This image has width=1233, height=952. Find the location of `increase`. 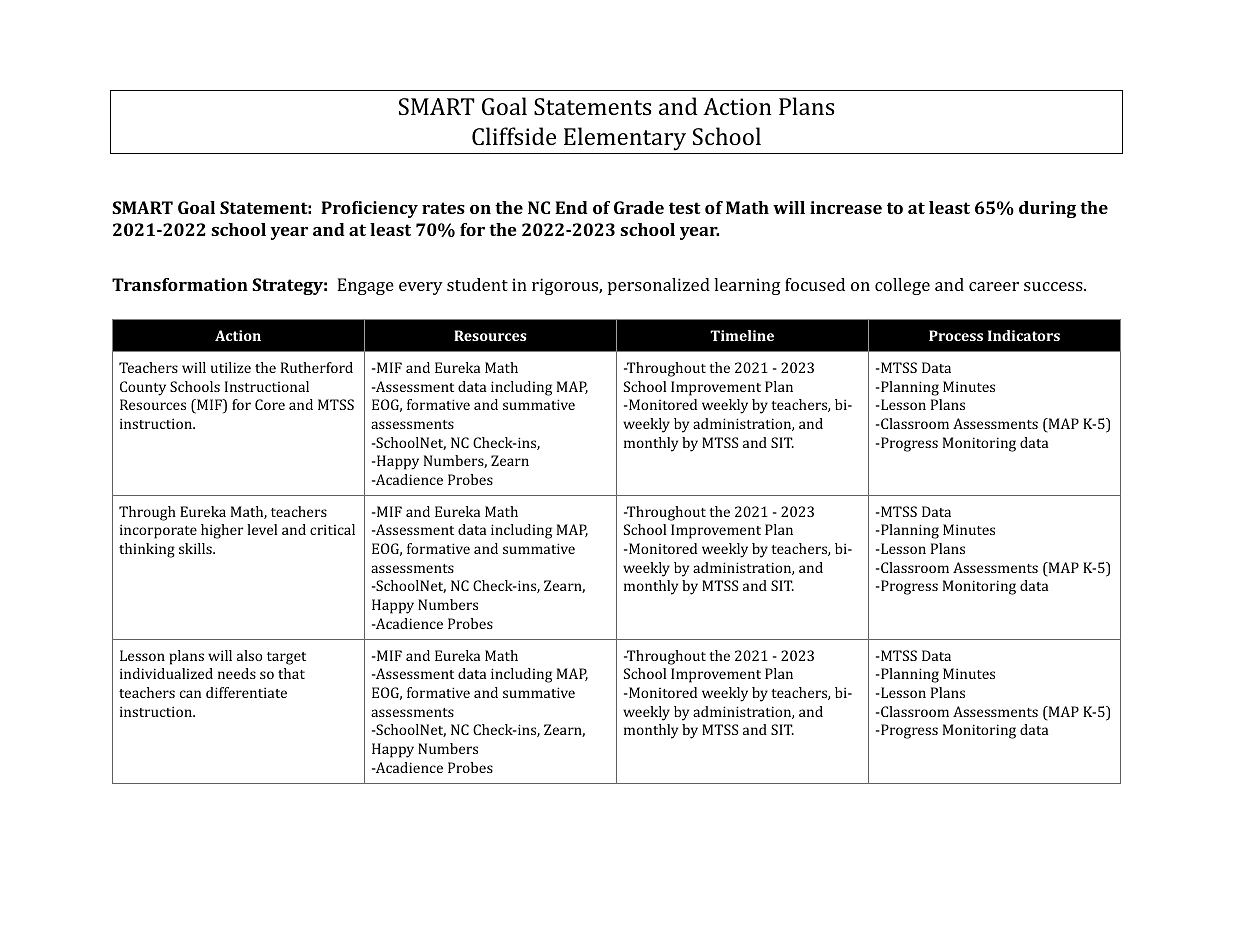

increase is located at coordinates (846, 207).
